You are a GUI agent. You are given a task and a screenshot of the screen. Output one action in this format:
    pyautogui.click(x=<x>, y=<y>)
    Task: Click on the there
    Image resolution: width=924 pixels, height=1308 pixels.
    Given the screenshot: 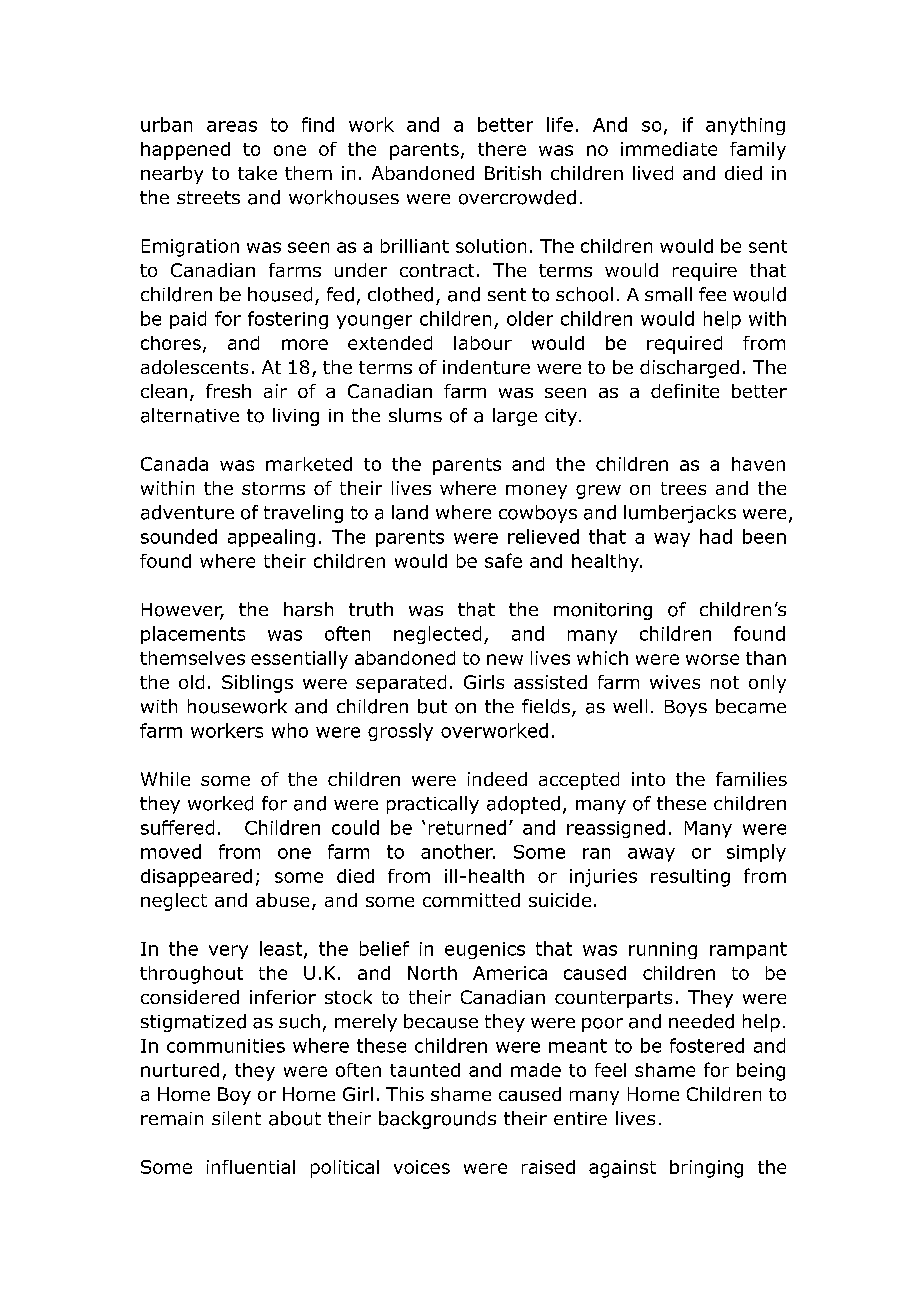 What is the action you would take?
    pyautogui.click(x=502, y=149)
